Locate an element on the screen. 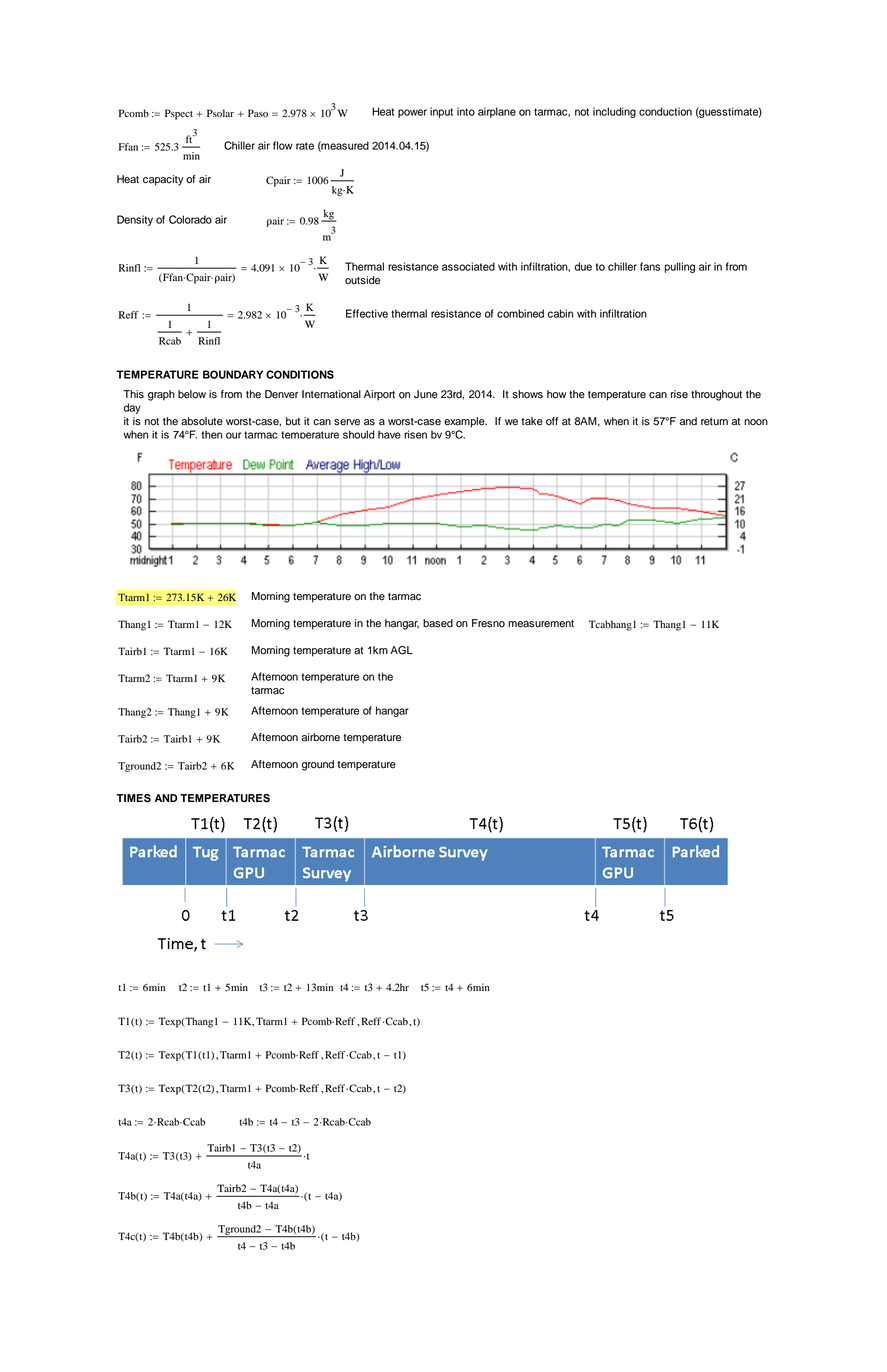 Image resolution: width=887 pixels, height=1372 pixels. Paso is located at coordinates (258, 113).
